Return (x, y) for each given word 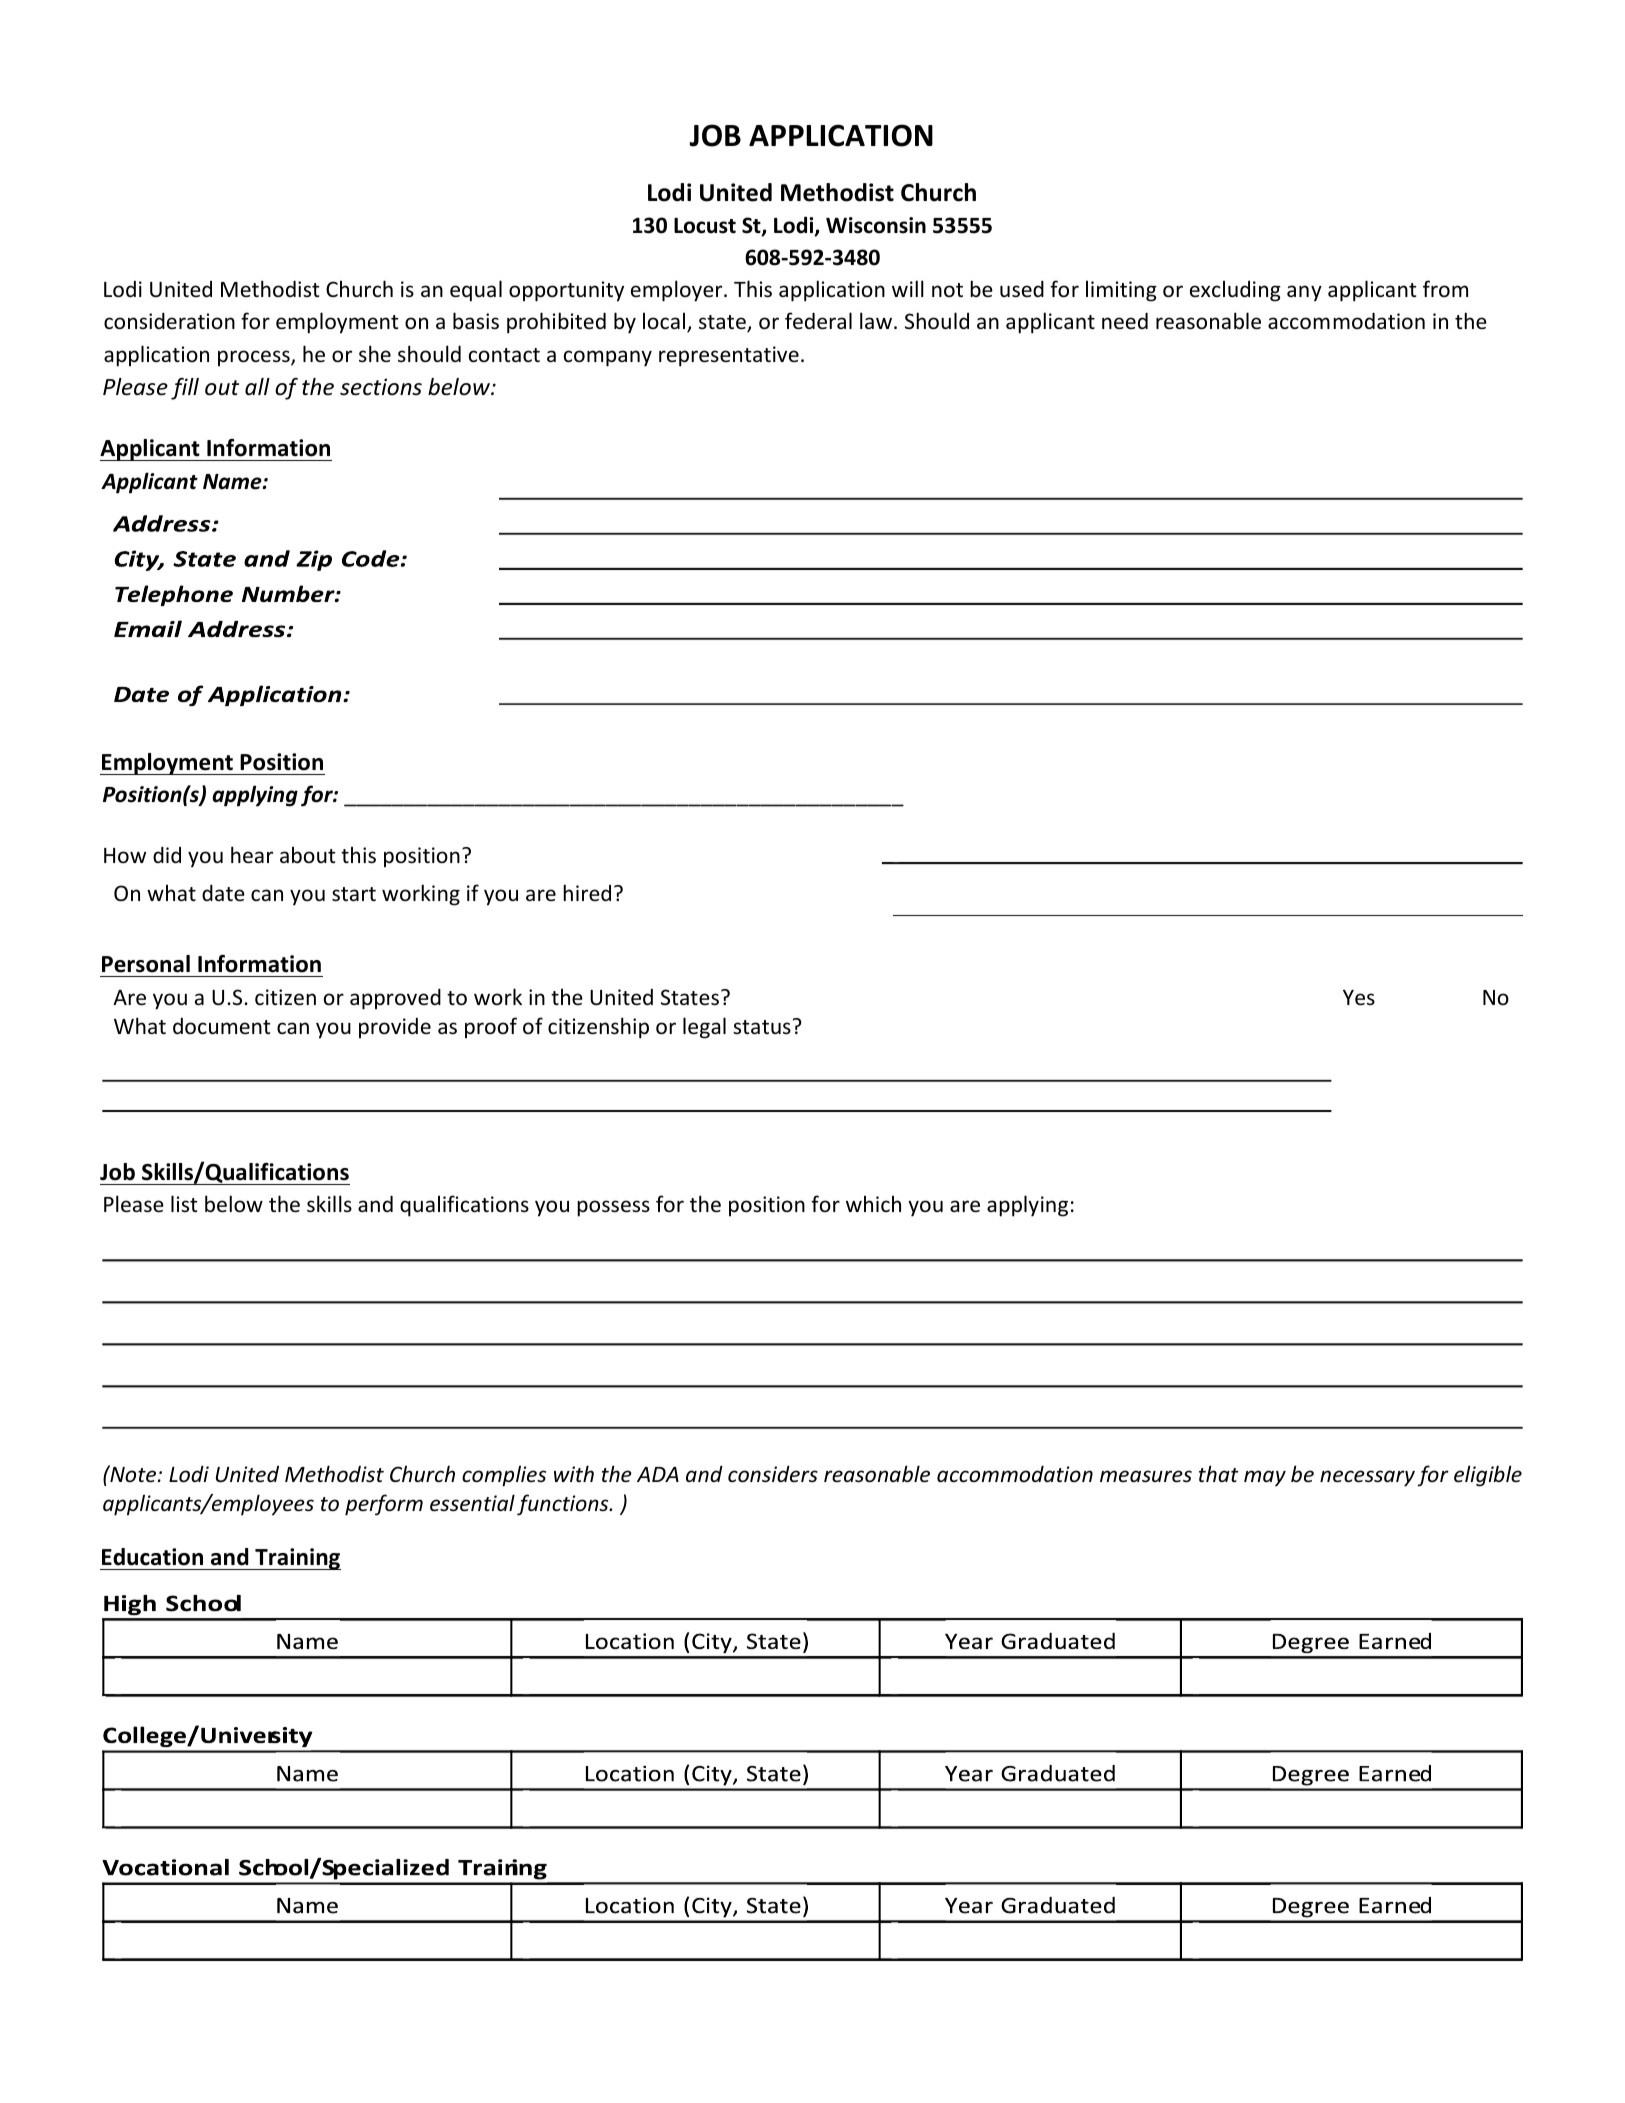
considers (773, 1474)
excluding (1235, 291)
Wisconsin (876, 225)
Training (297, 1559)
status (762, 1027)
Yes (1359, 998)
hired (587, 893)
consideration (169, 321)
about (308, 854)
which (873, 1203)
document (222, 1026)
